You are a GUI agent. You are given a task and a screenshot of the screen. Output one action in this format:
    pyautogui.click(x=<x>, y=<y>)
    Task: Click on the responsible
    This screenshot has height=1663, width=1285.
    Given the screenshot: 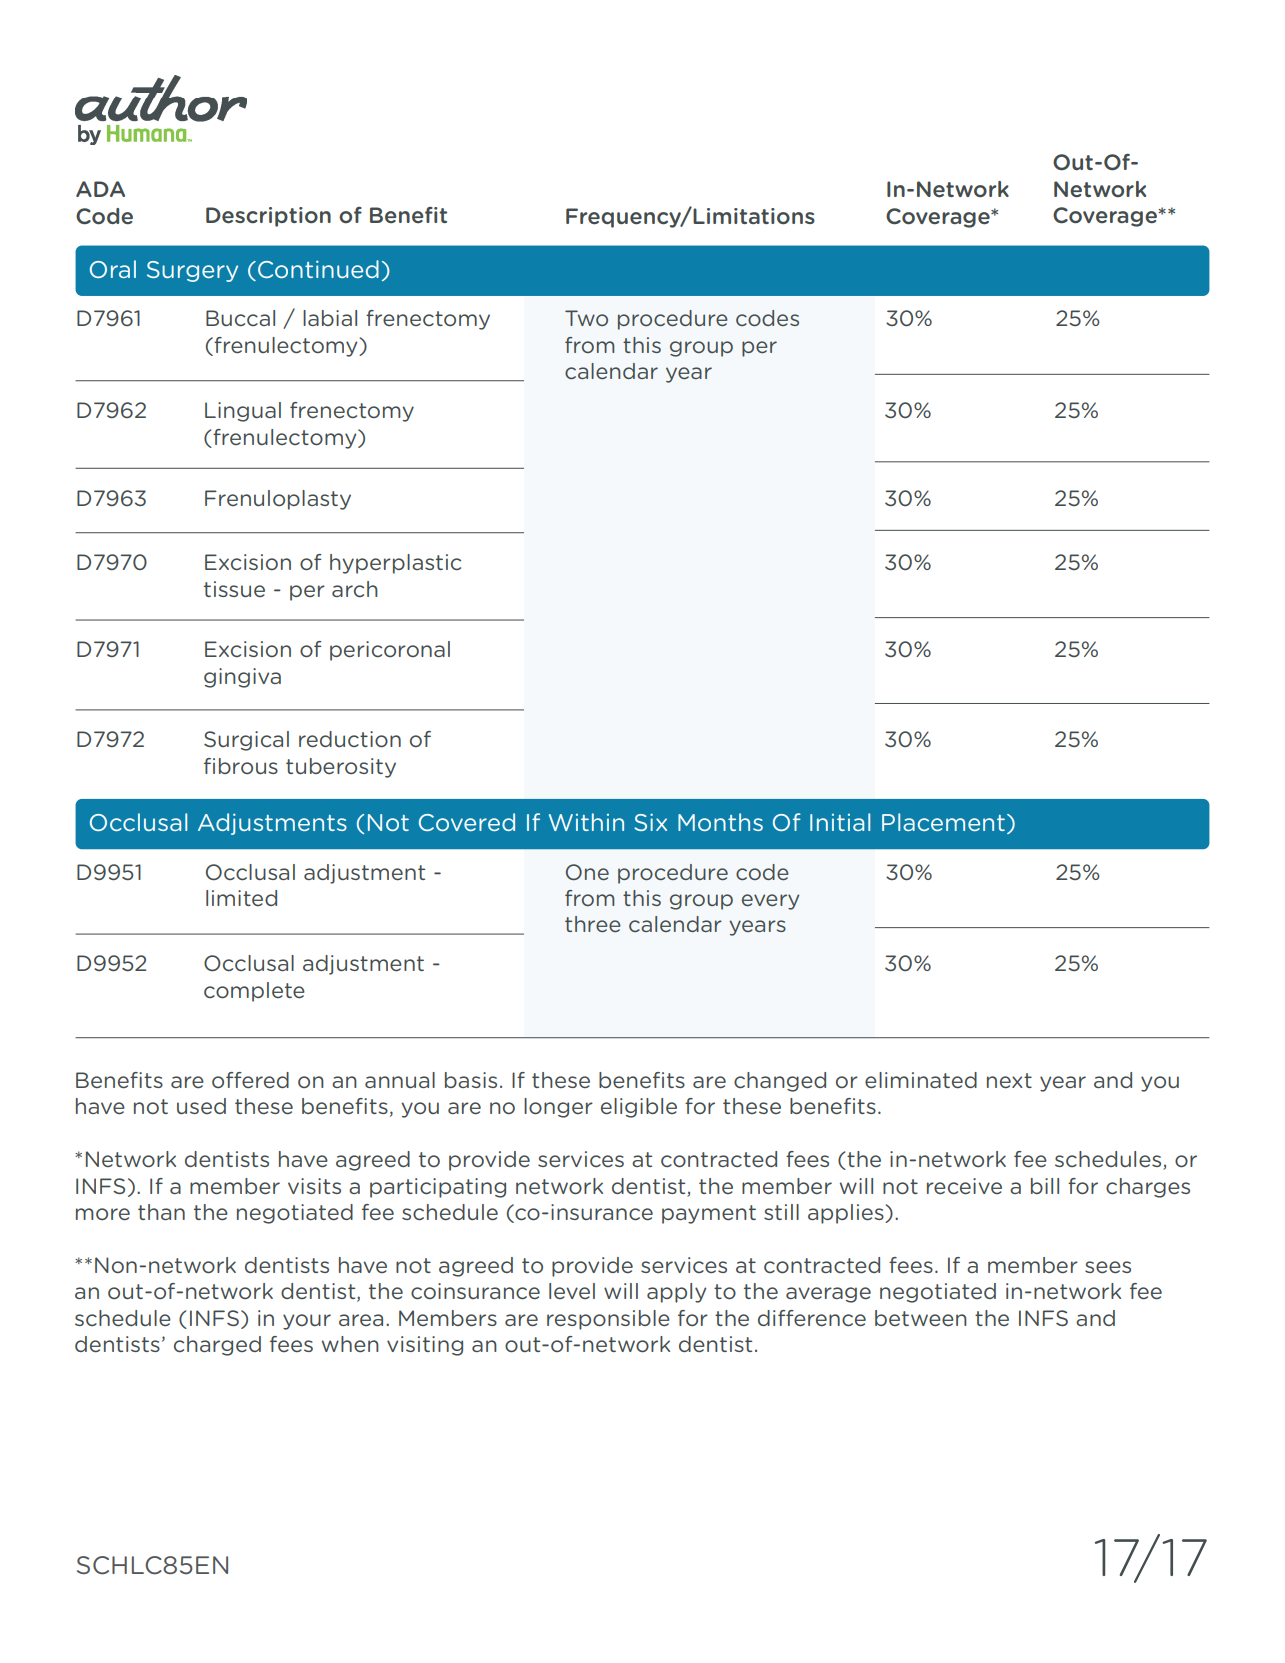 What is the action you would take?
    pyautogui.click(x=608, y=1320)
